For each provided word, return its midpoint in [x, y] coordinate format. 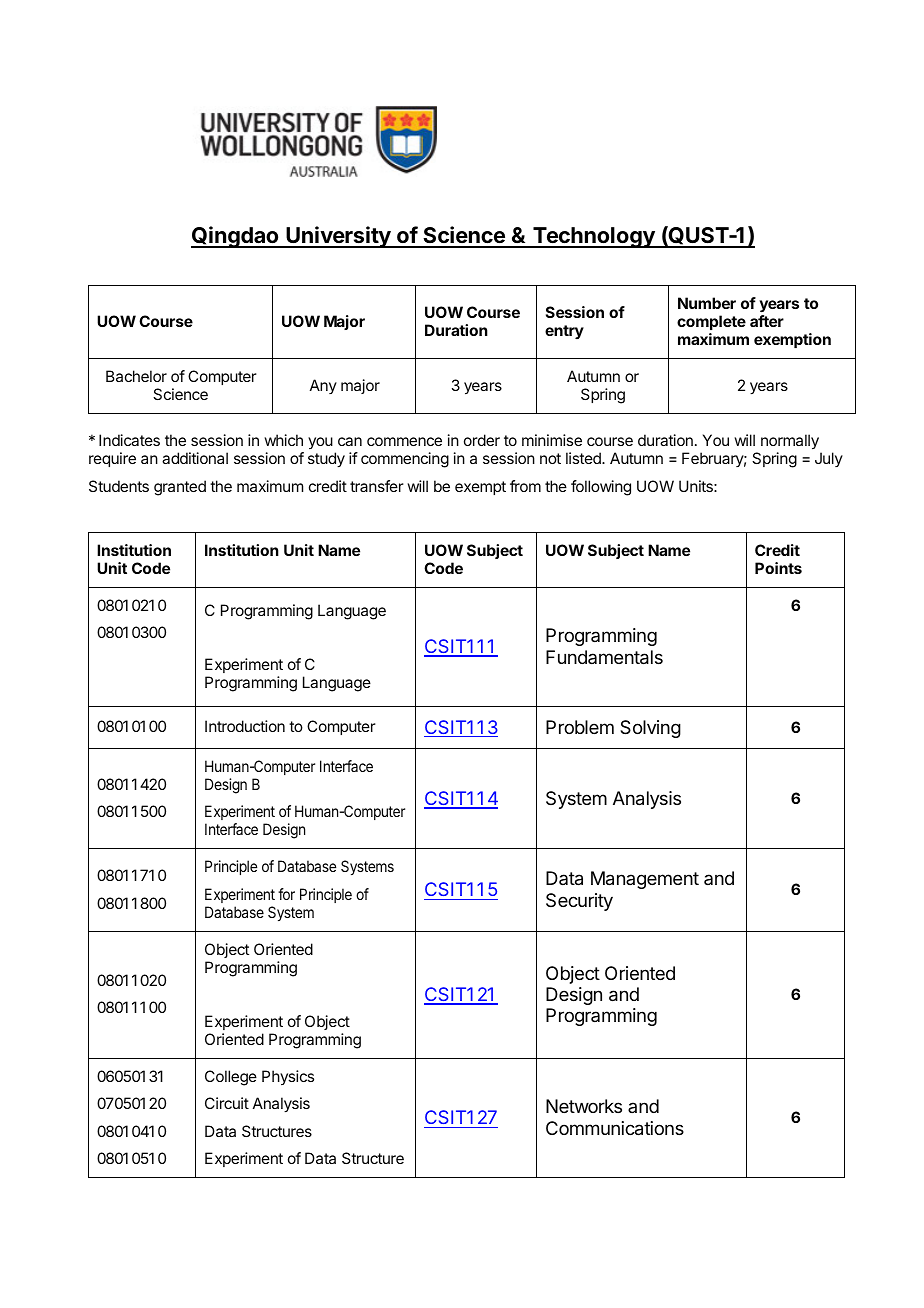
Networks [584, 1106]
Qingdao [236, 237]
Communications [615, 1128]
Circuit [227, 1103]
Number [707, 303]
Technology [594, 237]
